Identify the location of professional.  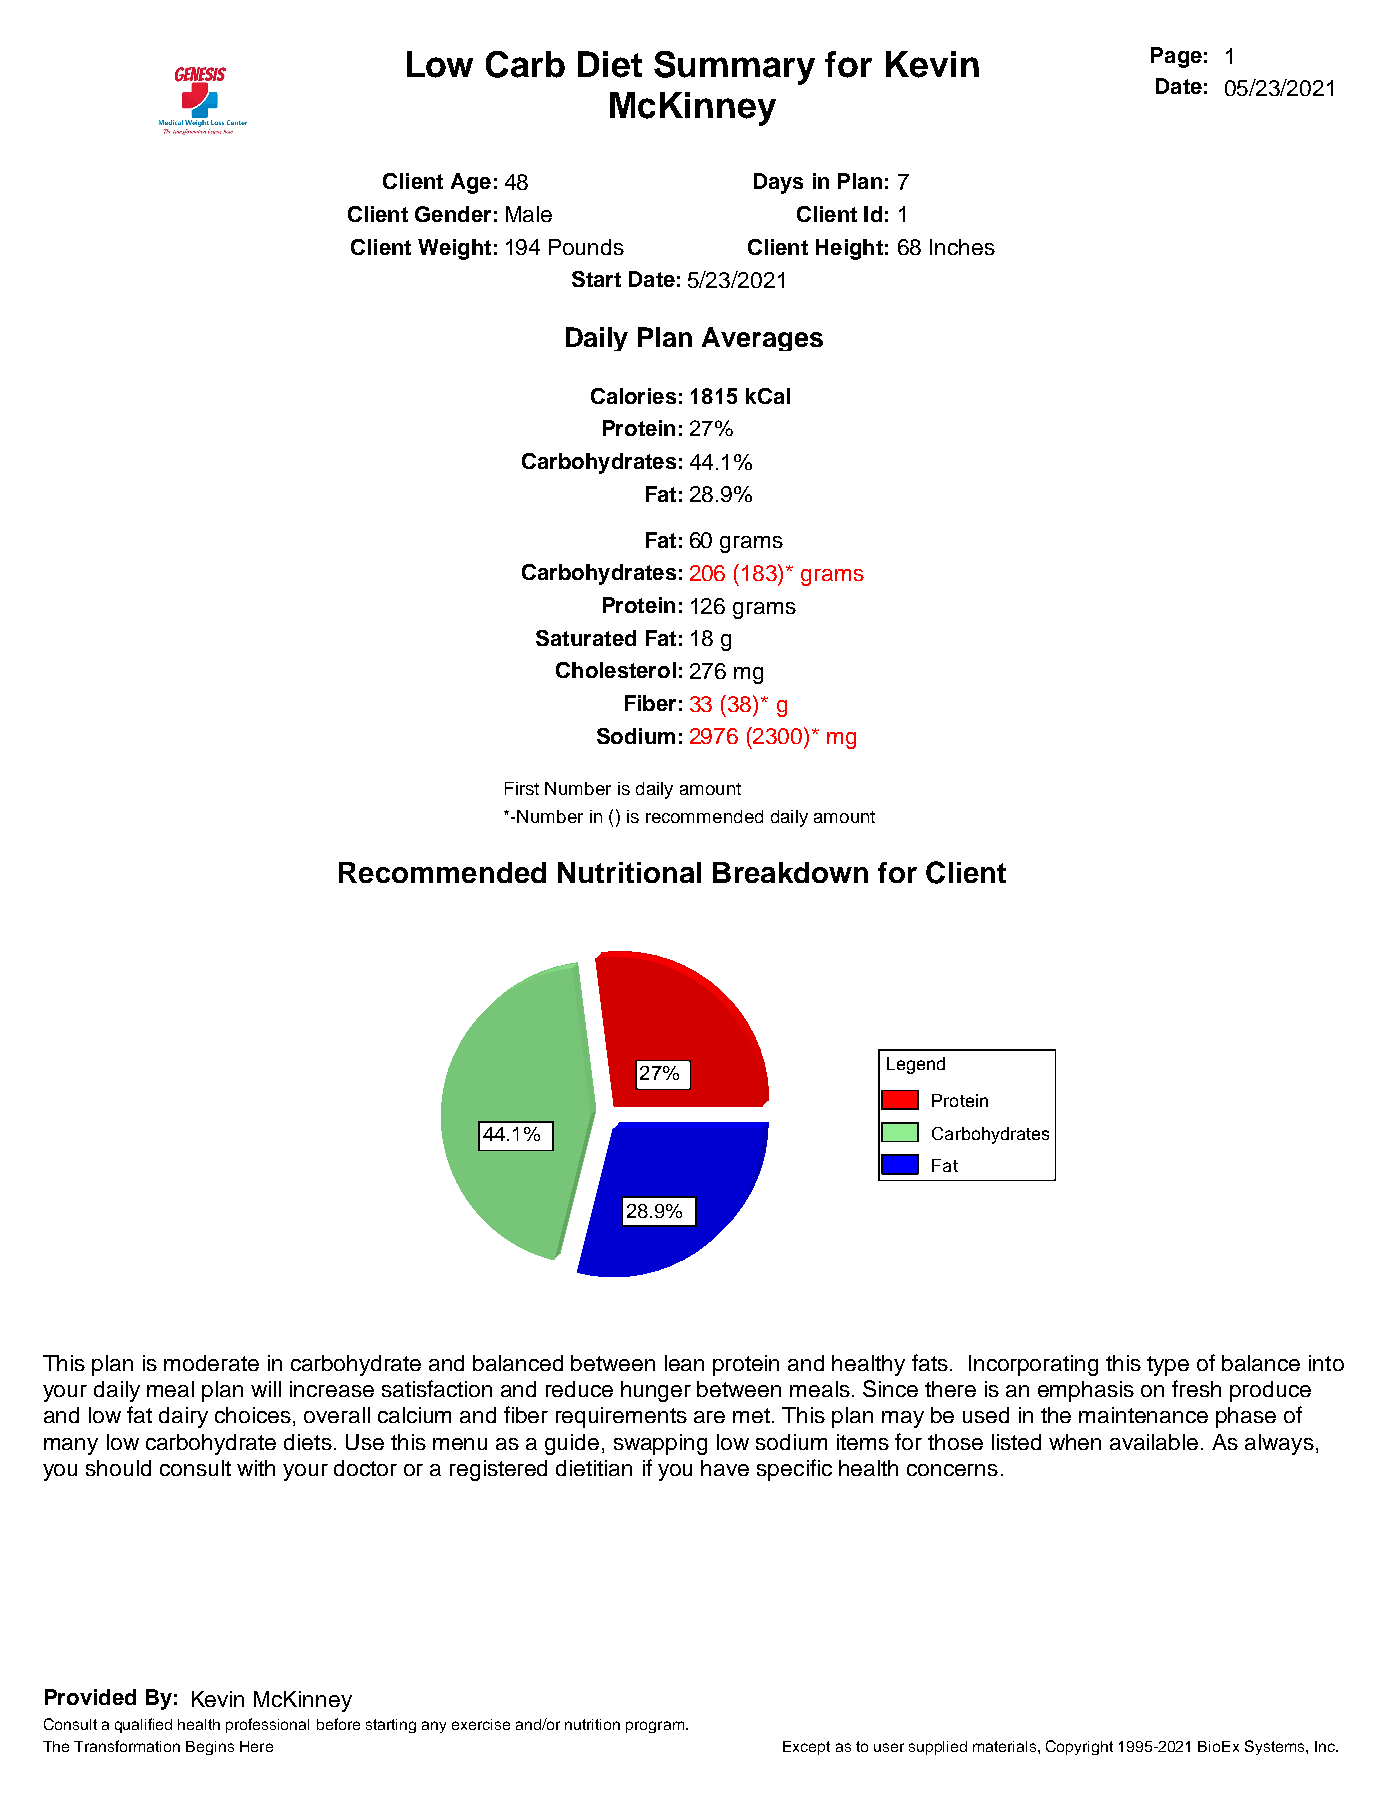
(267, 1725).
